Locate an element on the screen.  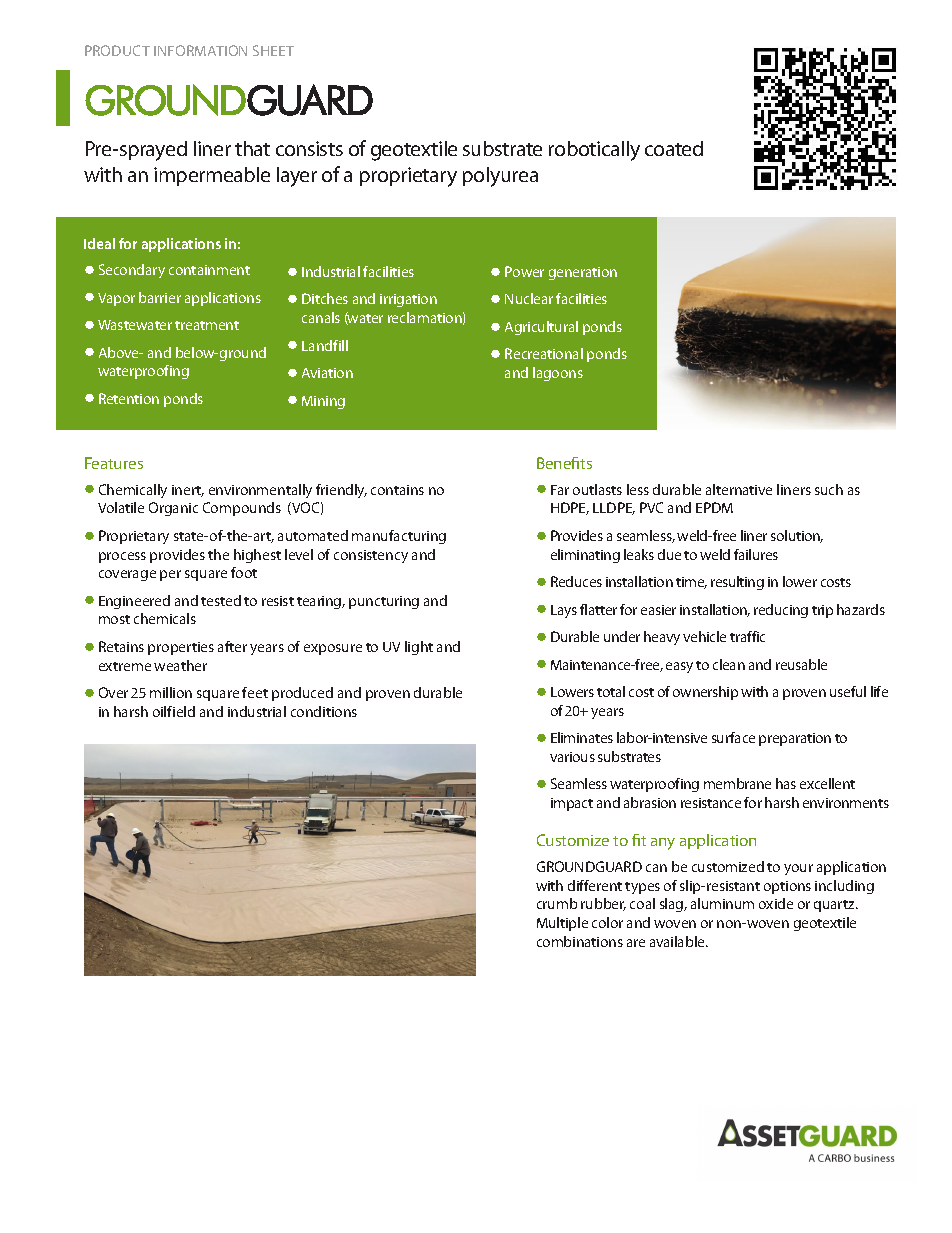
generation is located at coordinates (583, 273).
